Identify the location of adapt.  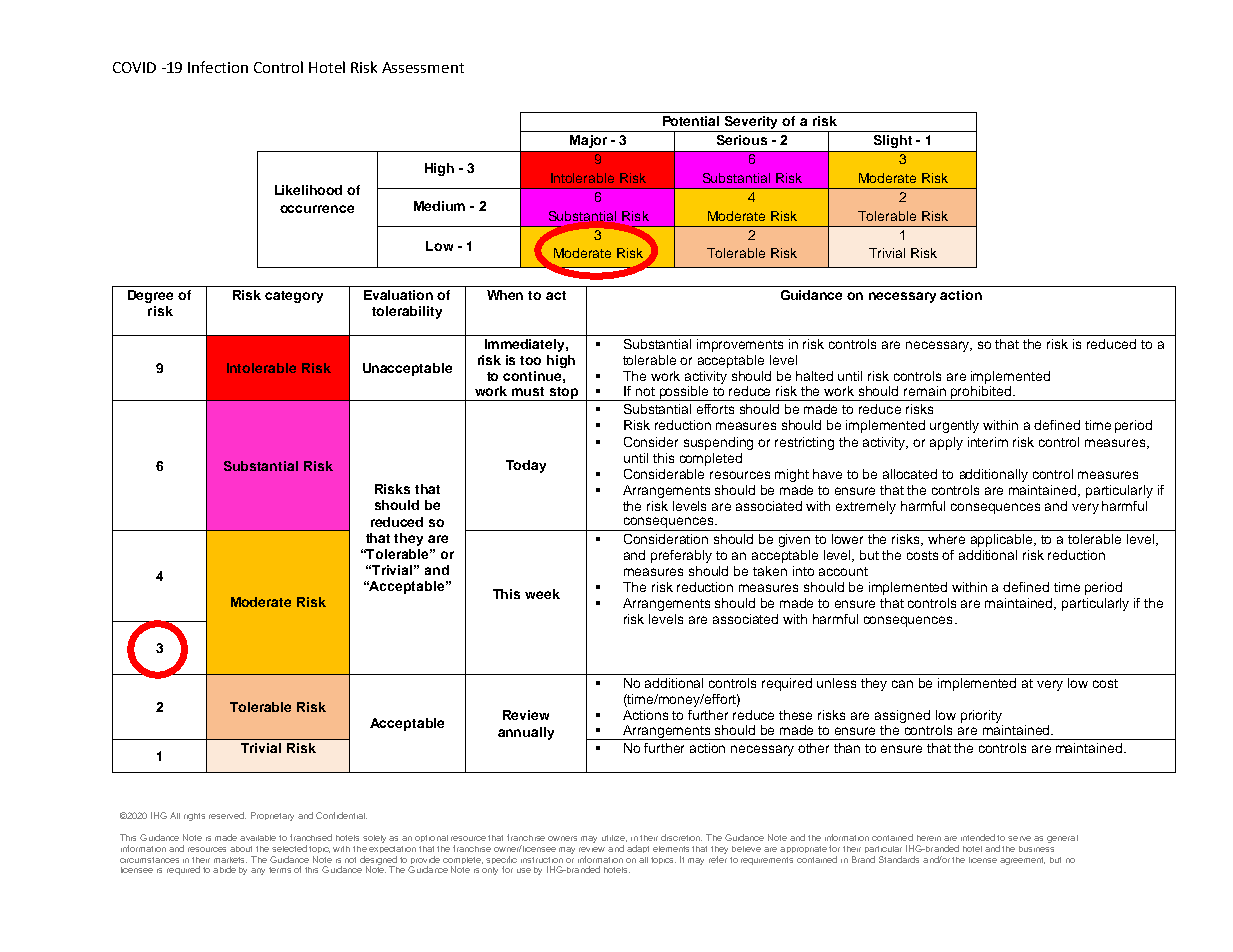
(638, 849).
